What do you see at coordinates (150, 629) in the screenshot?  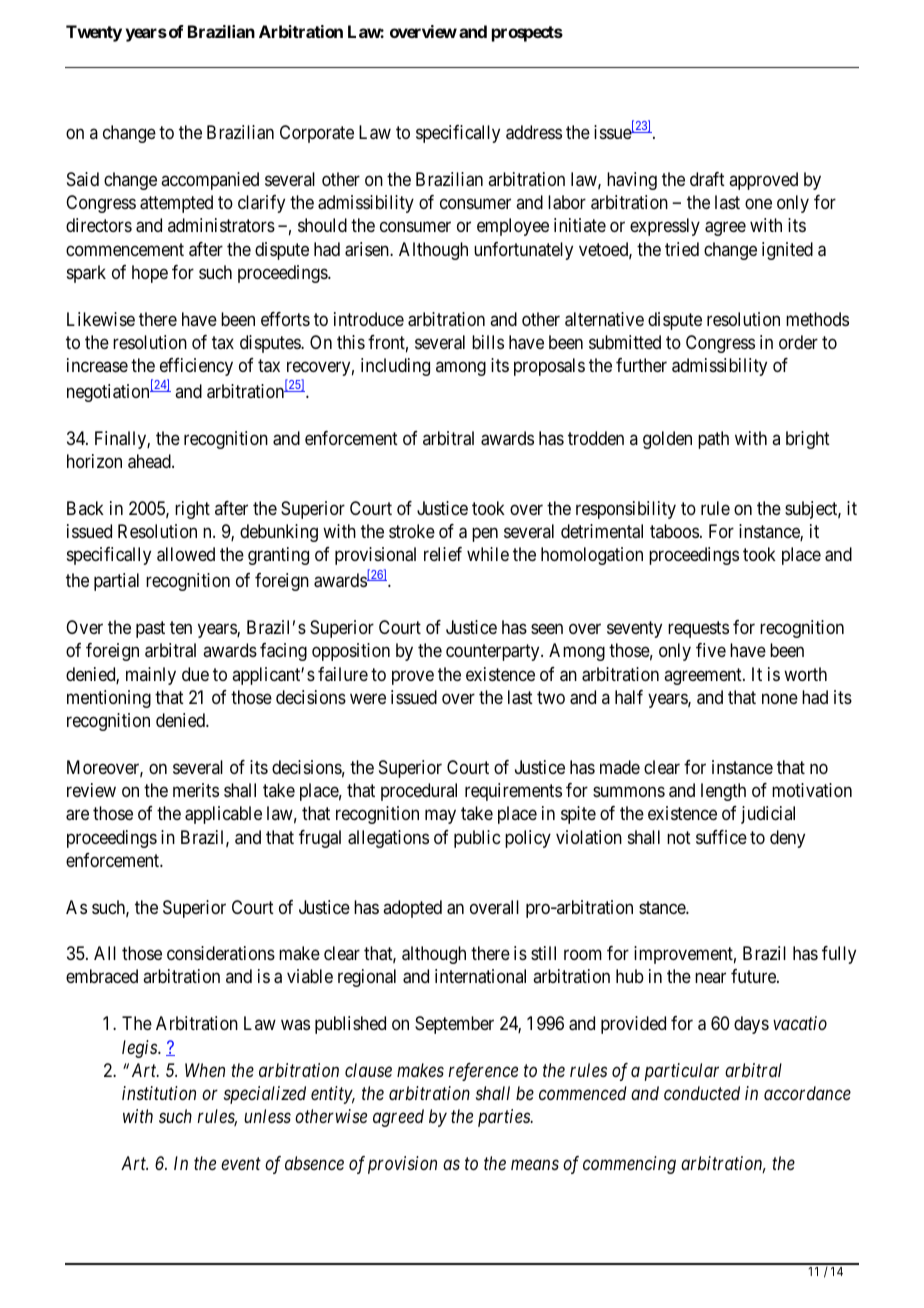 I see `past` at bounding box center [150, 629].
